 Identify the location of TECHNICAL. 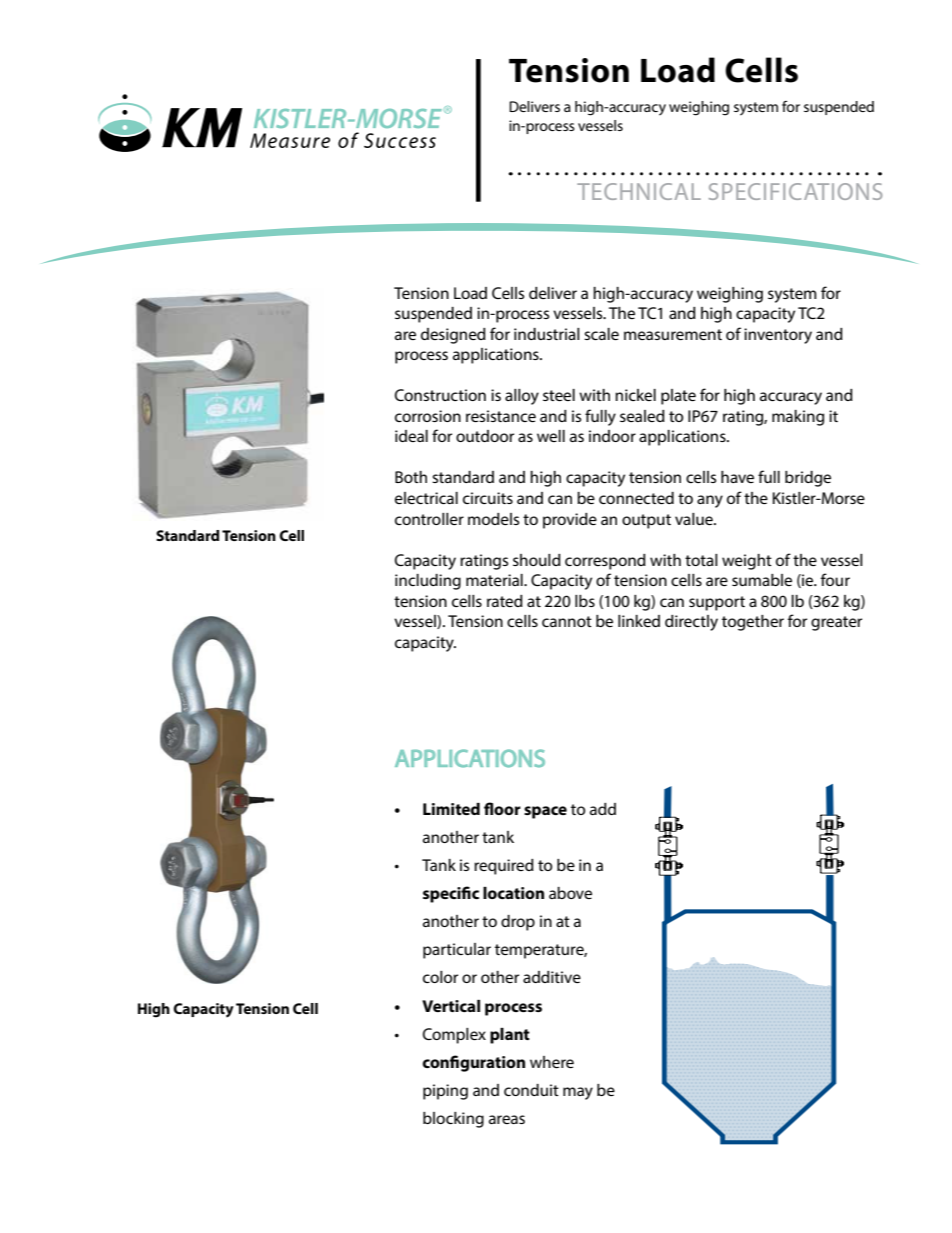
(639, 191).
